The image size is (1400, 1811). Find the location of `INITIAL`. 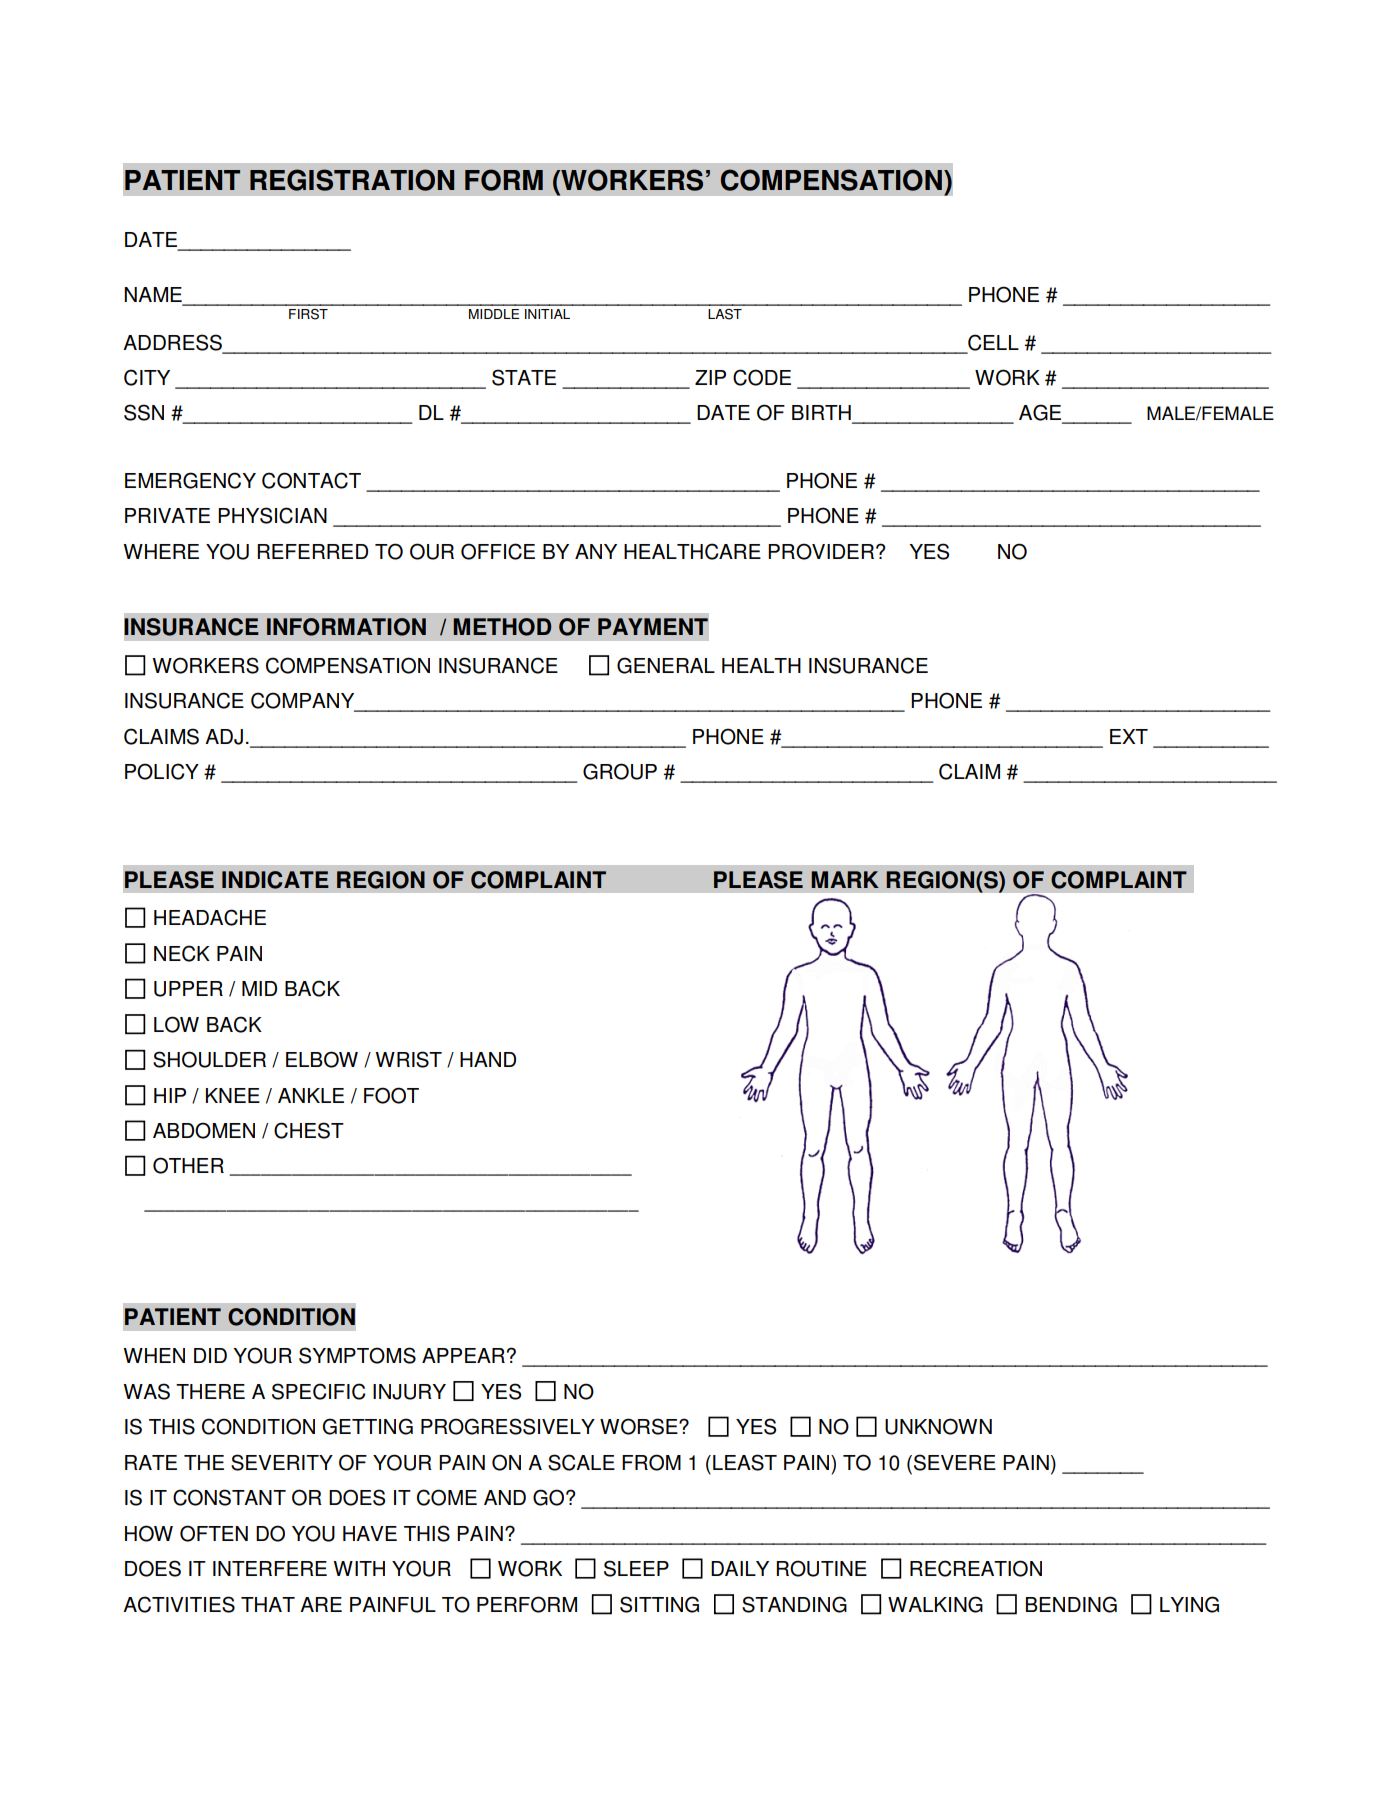

INITIAL is located at coordinates (547, 314).
